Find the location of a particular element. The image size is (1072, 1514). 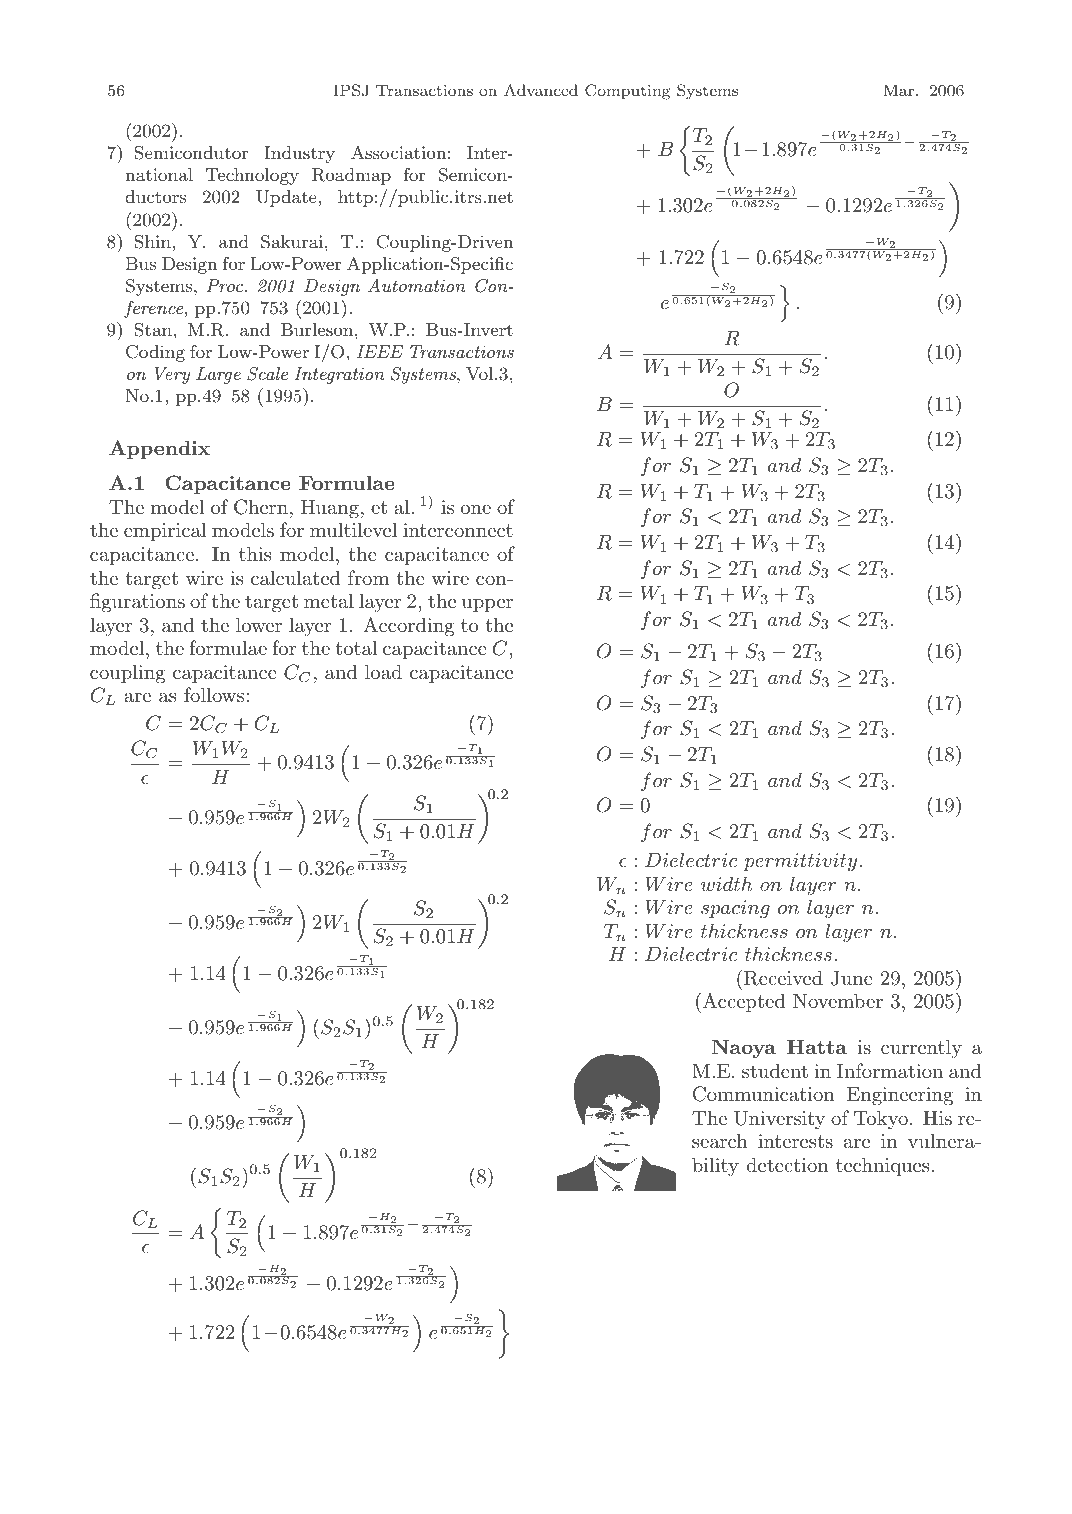

load is located at coordinates (383, 672).
